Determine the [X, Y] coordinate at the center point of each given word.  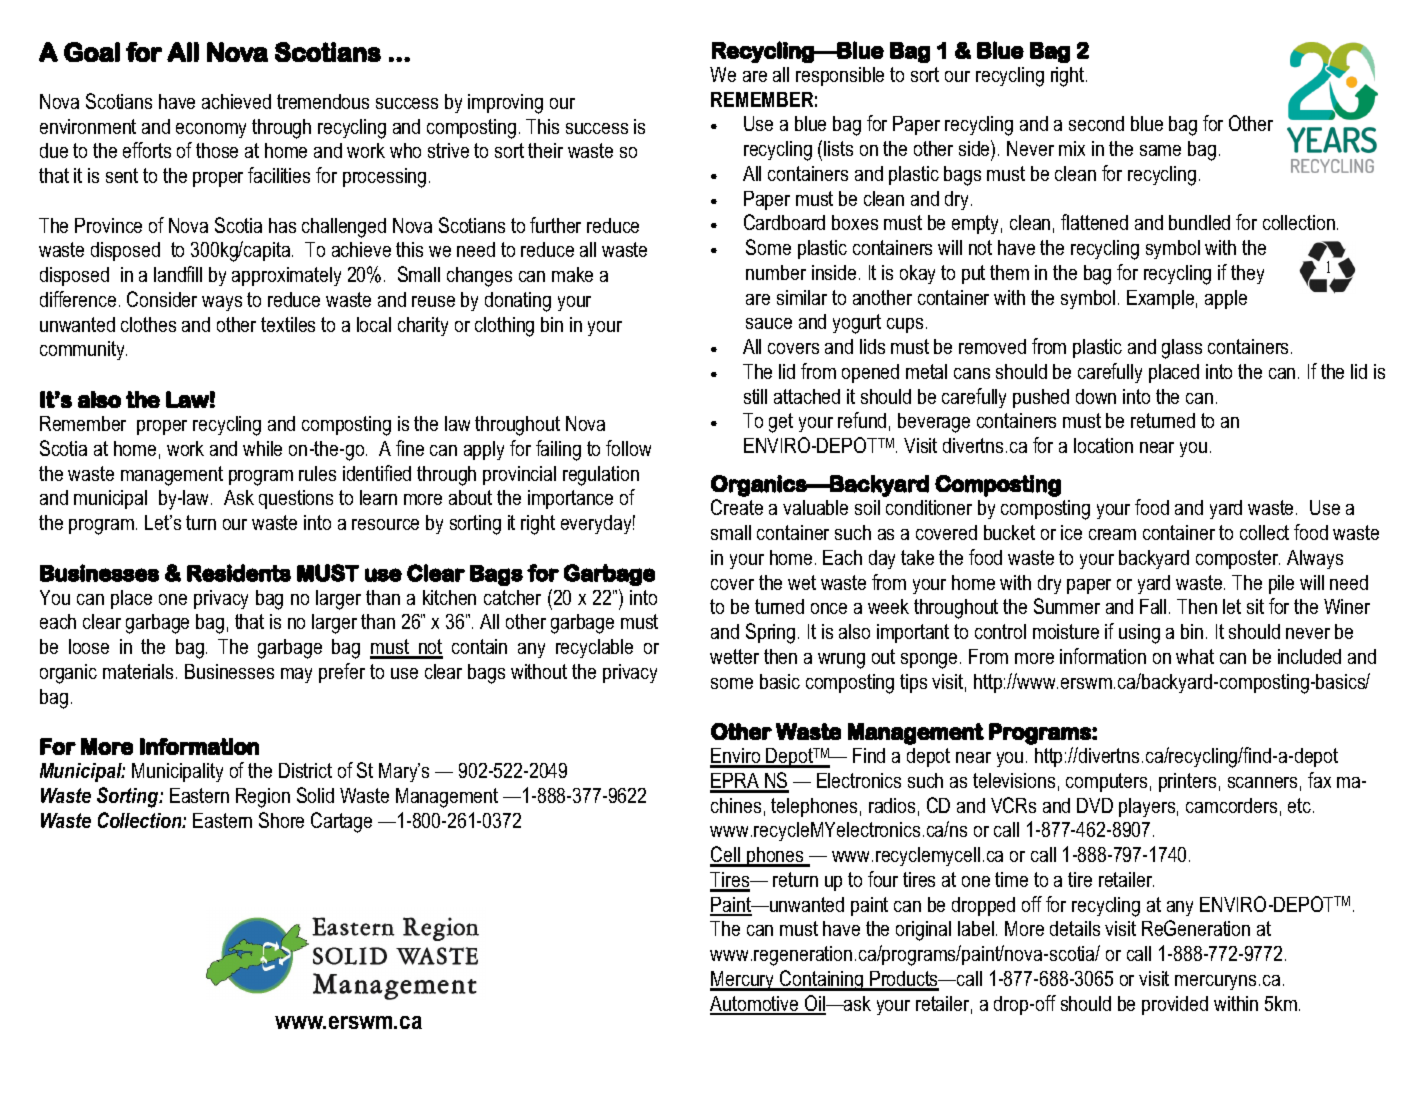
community [83, 350]
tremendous [323, 101]
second [1096, 123]
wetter [734, 656]
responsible [840, 76]
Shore [281, 820]
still [755, 396]
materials [138, 671]
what [1195, 656]
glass [1182, 349]
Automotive [755, 1005]
